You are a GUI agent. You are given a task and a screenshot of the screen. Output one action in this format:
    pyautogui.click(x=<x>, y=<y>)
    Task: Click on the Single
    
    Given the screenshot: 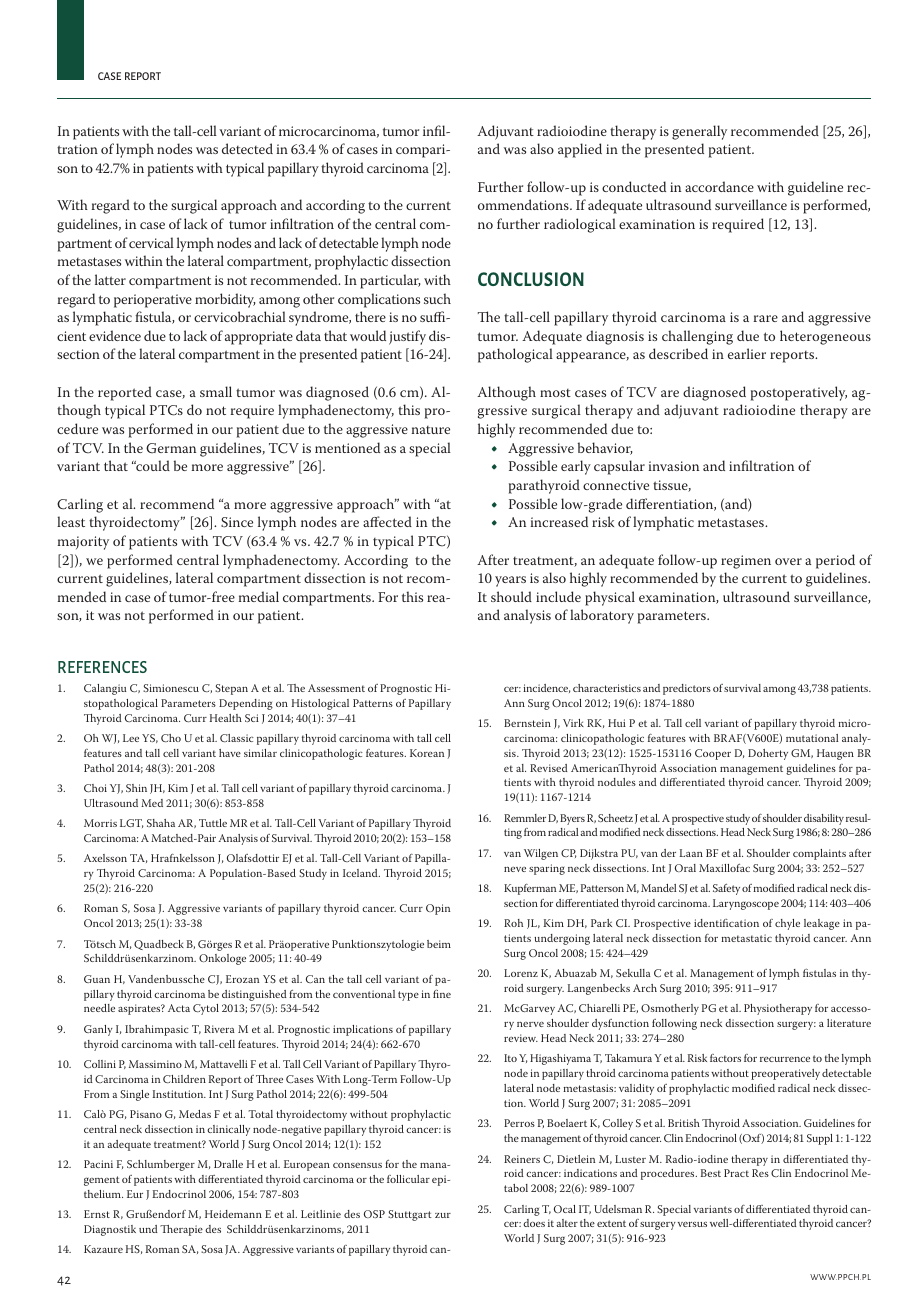 What is the action you would take?
    pyautogui.click(x=134, y=1095)
